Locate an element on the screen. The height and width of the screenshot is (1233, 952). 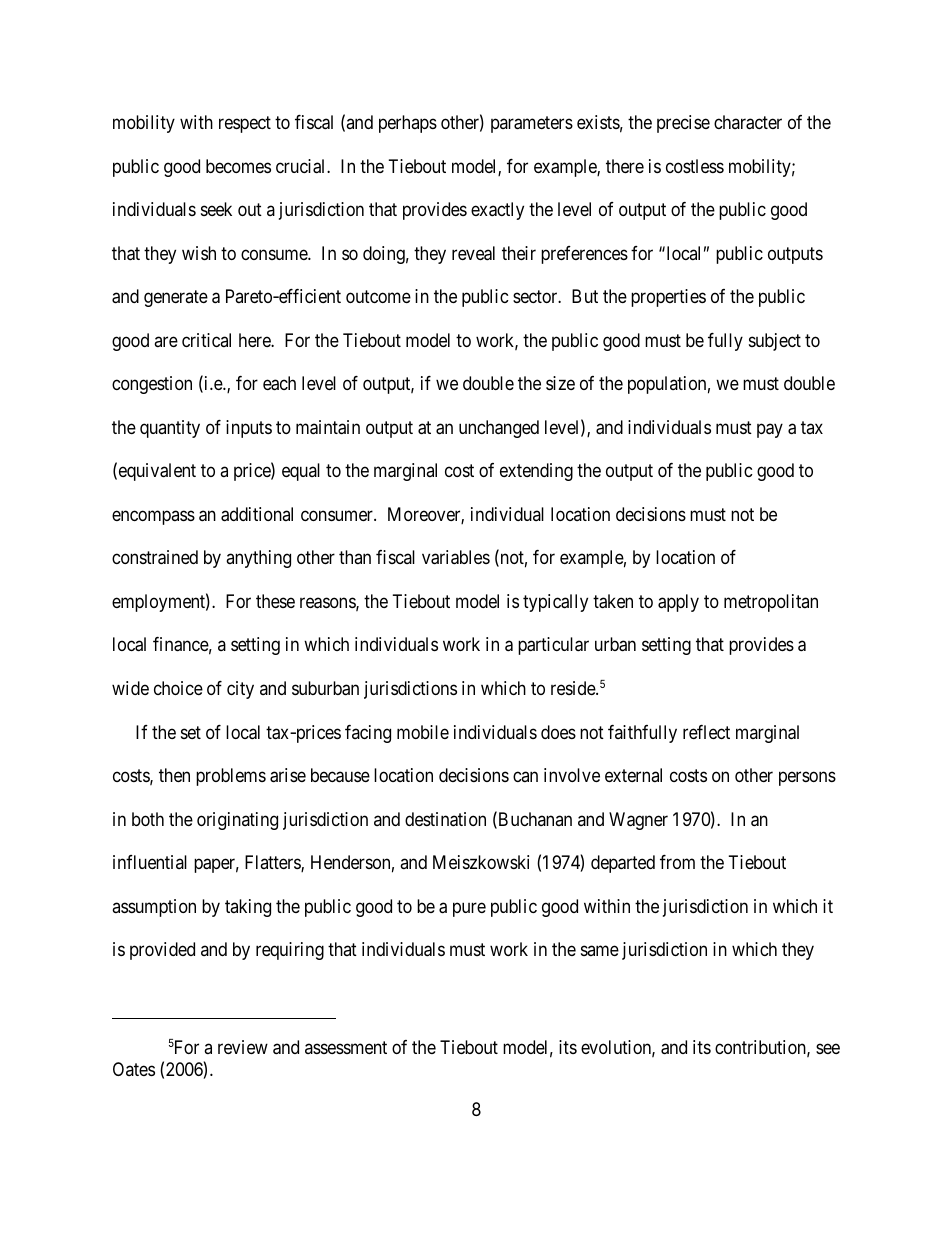
becomes is located at coordinates (238, 166).
